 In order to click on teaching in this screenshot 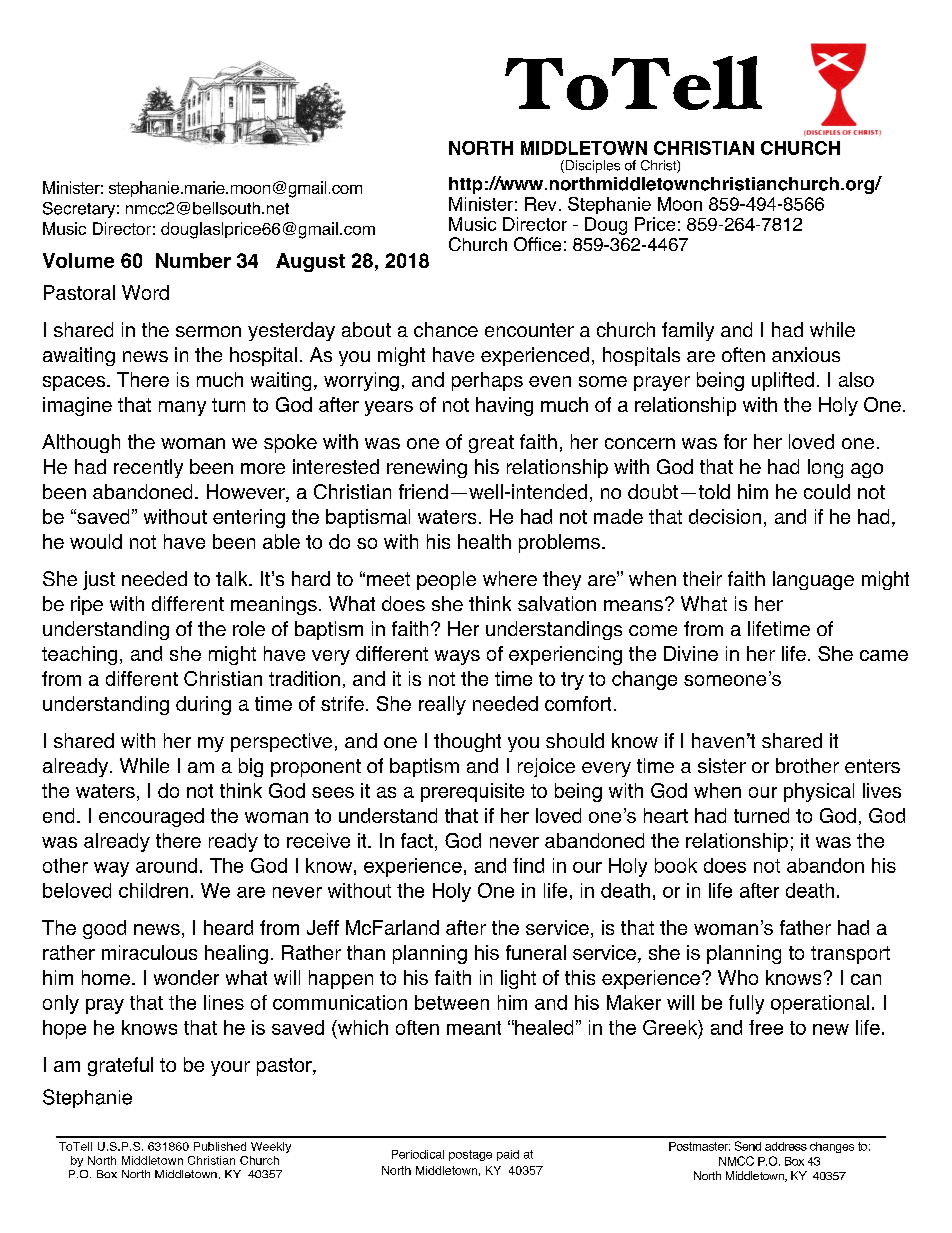, I will do `click(79, 655)`.
